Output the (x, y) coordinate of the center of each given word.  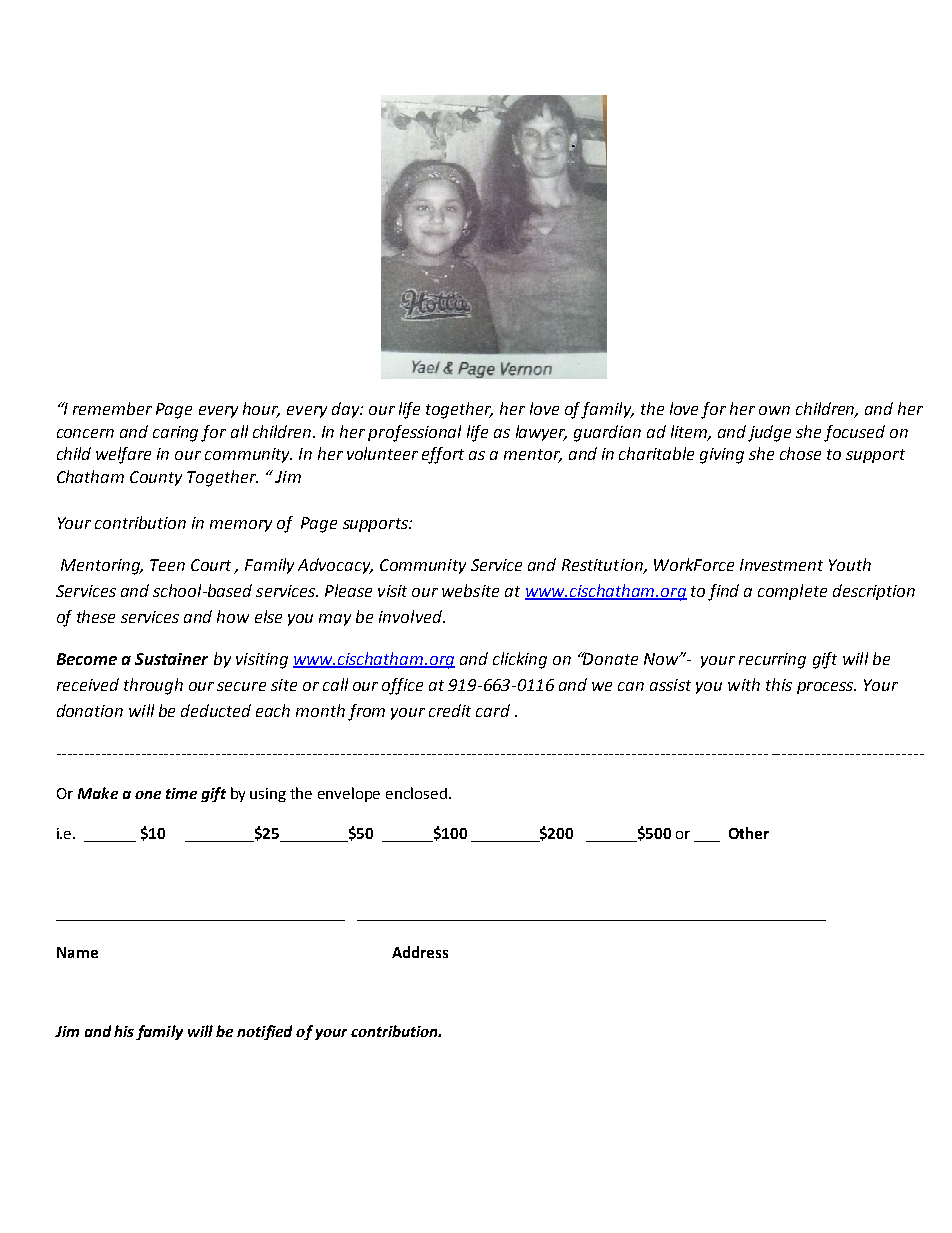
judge (769, 433)
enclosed (416, 793)
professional (414, 433)
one (148, 795)
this (779, 684)
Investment (781, 565)
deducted (216, 710)
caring (175, 434)
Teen (167, 565)
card (493, 710)
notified (264, 1032)
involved (411, 616)
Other (749, 833)
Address (420, 952)
